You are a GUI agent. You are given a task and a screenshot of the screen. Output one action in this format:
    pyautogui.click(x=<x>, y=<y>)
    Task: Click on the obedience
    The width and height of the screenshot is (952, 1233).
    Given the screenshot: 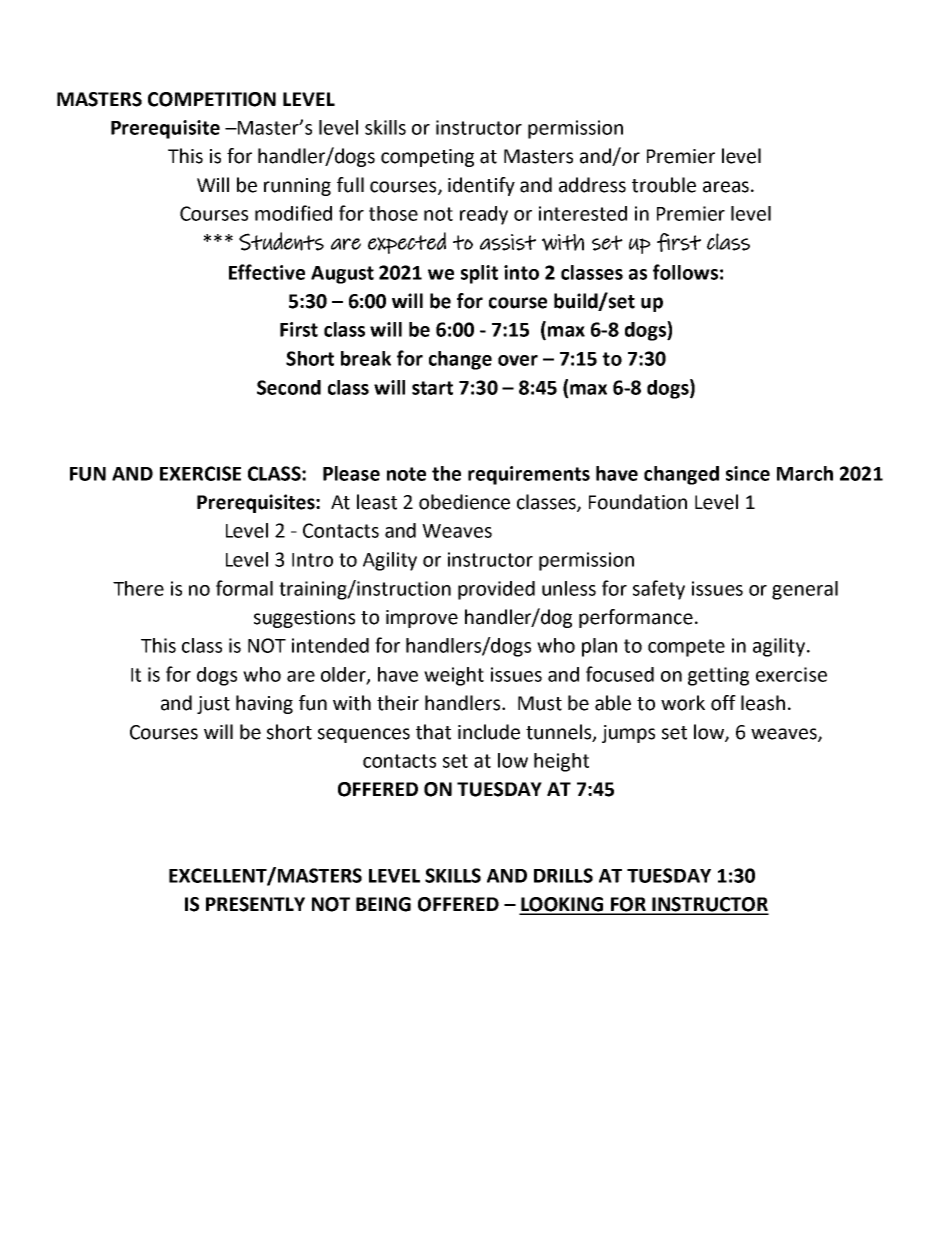 What is the action you would take?
    pyautogui.click(x=464, y=502)
